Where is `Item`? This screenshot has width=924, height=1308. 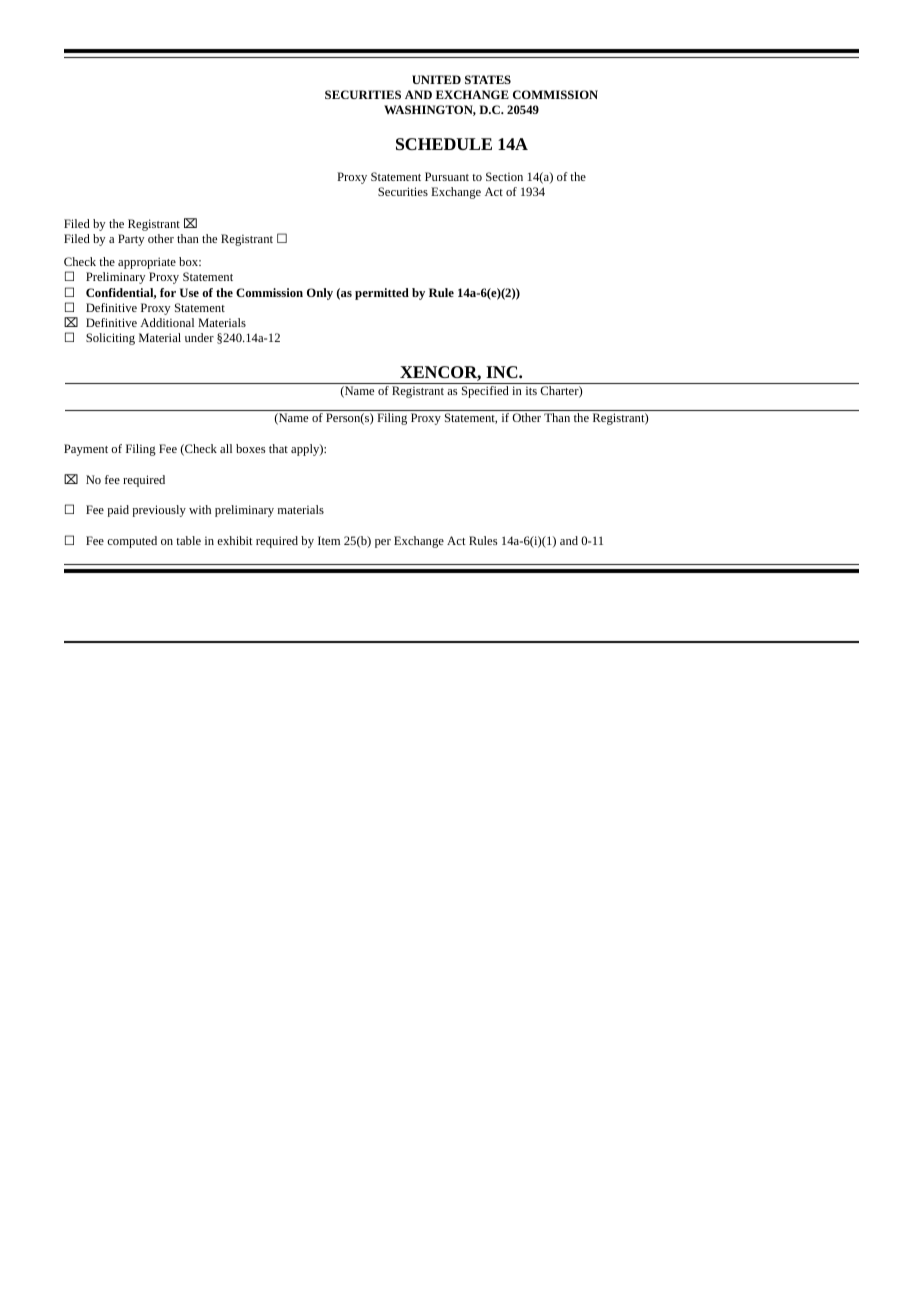 Item is located at coordinates (329, 540).
